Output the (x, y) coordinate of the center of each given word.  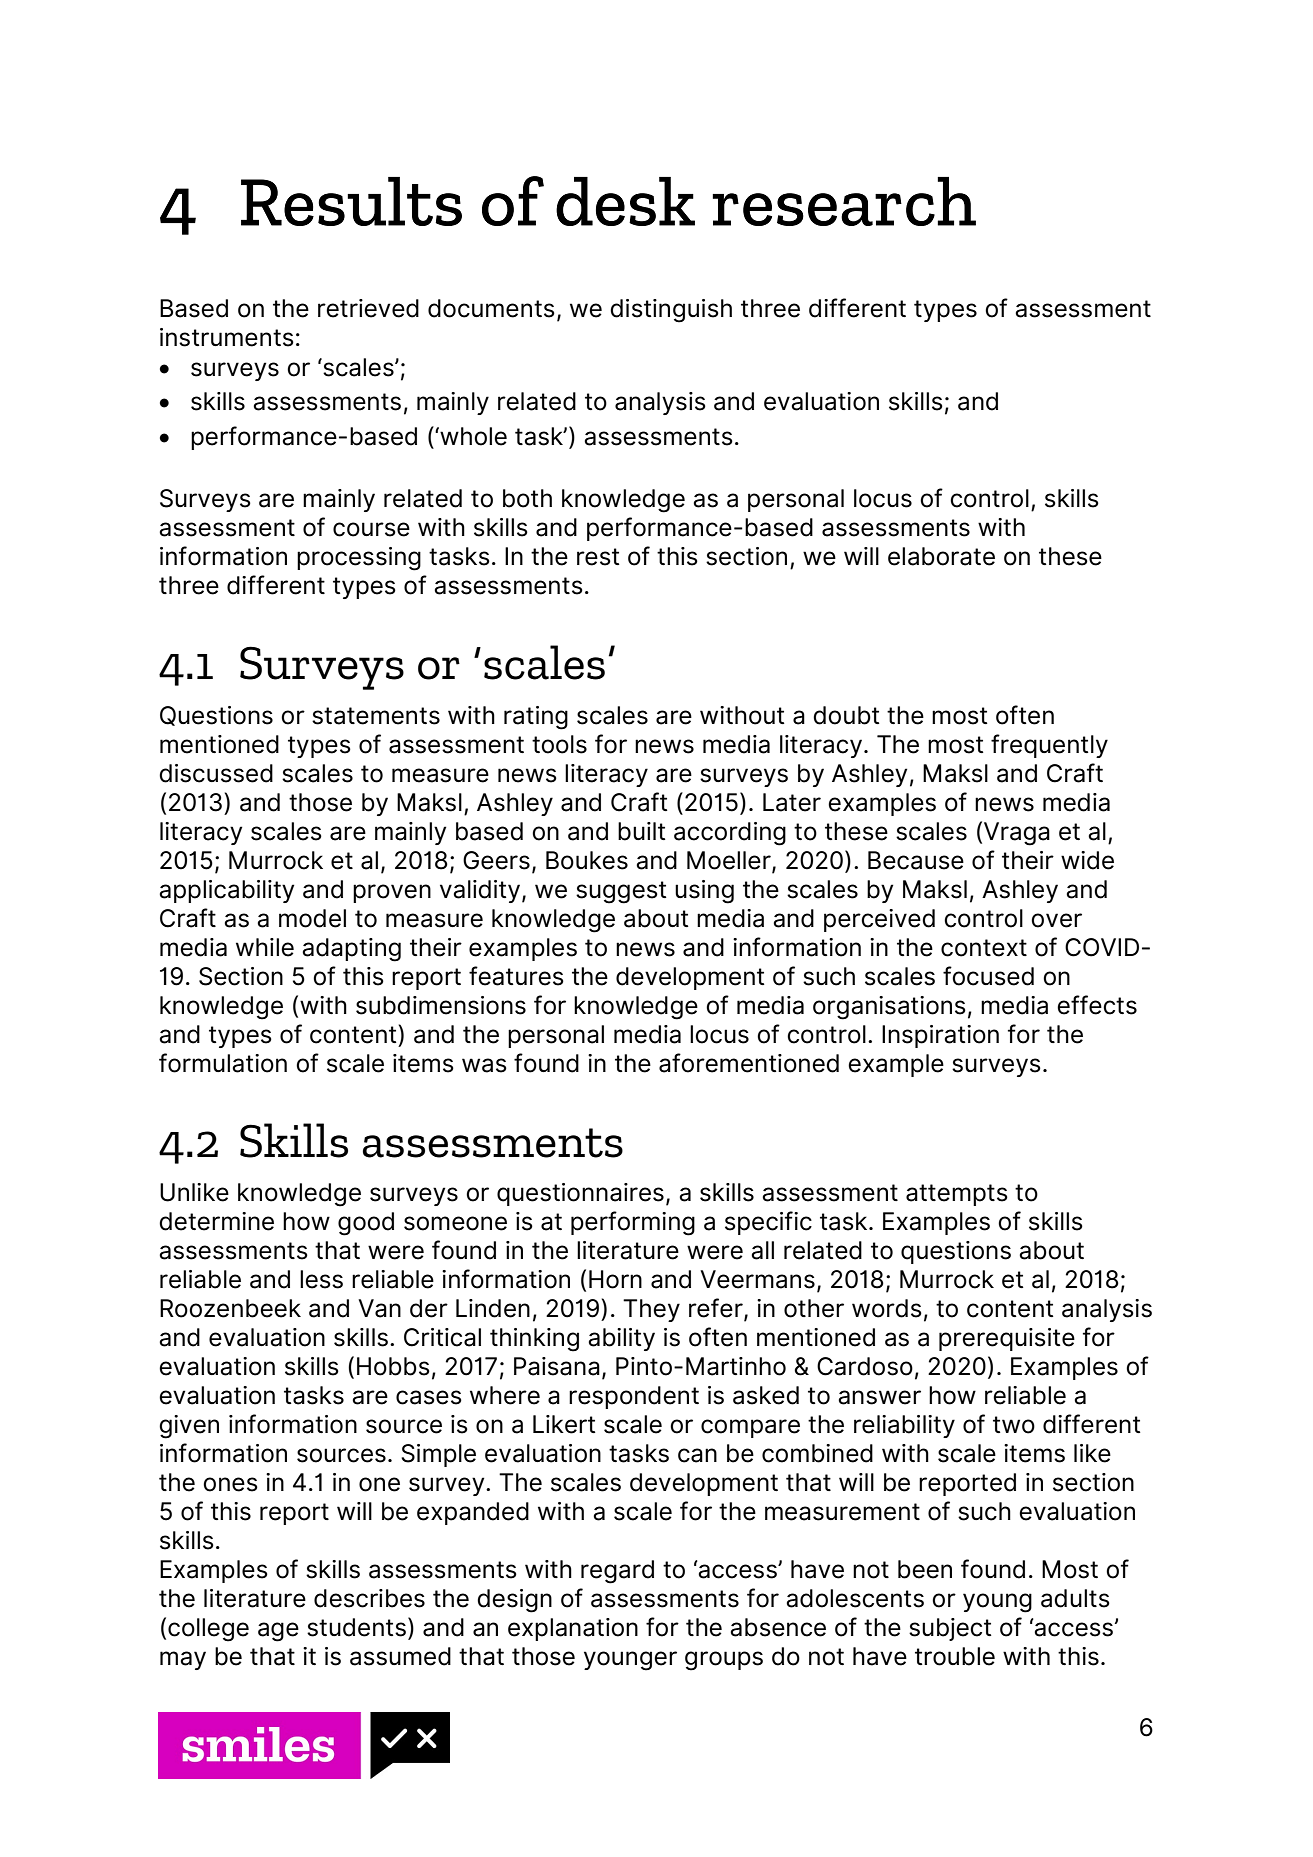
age (278, 1632)
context (984, 948)
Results (351, 201)
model (312, 918)
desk (625, 201)
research (844, 201)
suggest (621, 892)
